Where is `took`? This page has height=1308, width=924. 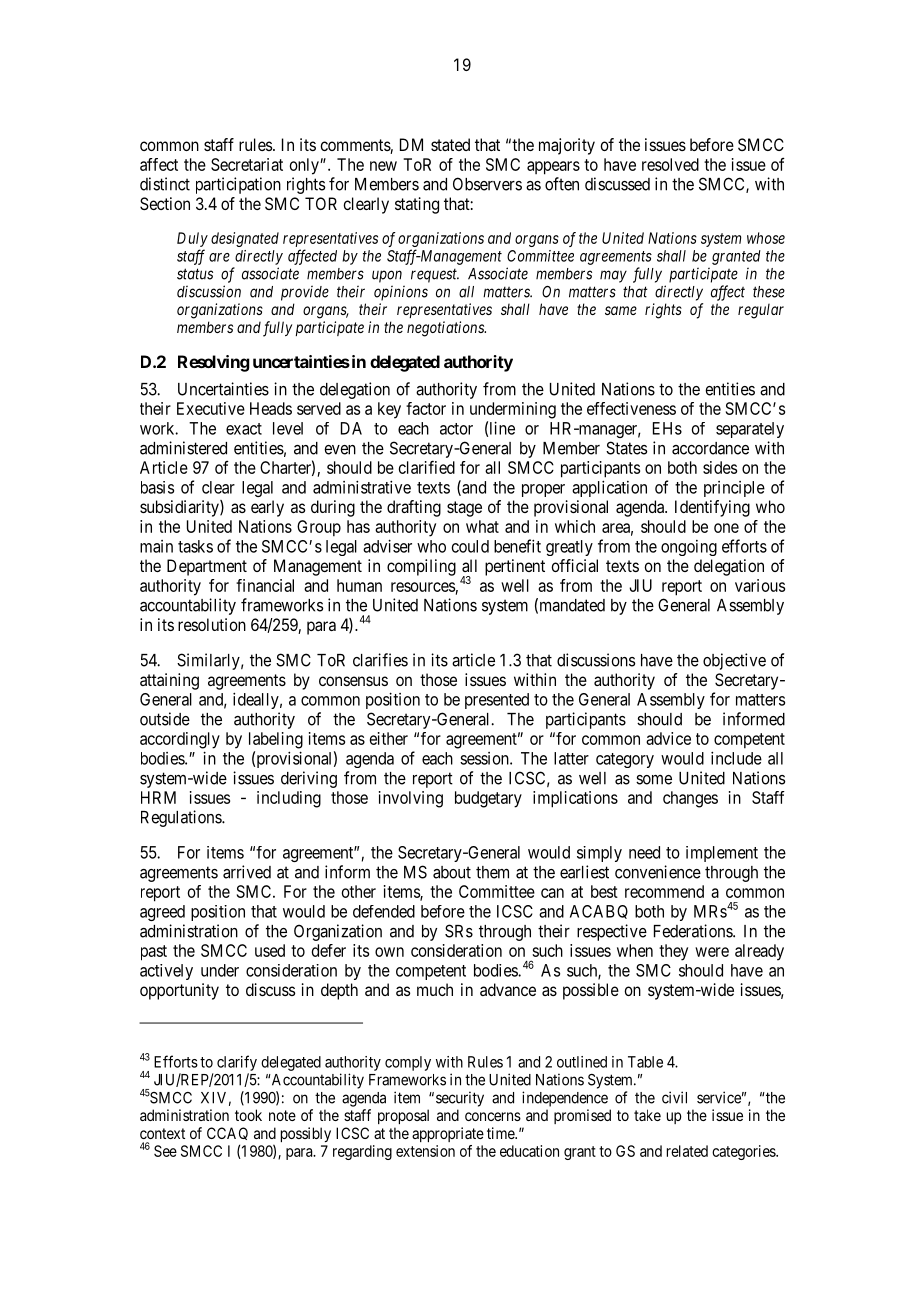
took is located at coordinates (248, 1115).
